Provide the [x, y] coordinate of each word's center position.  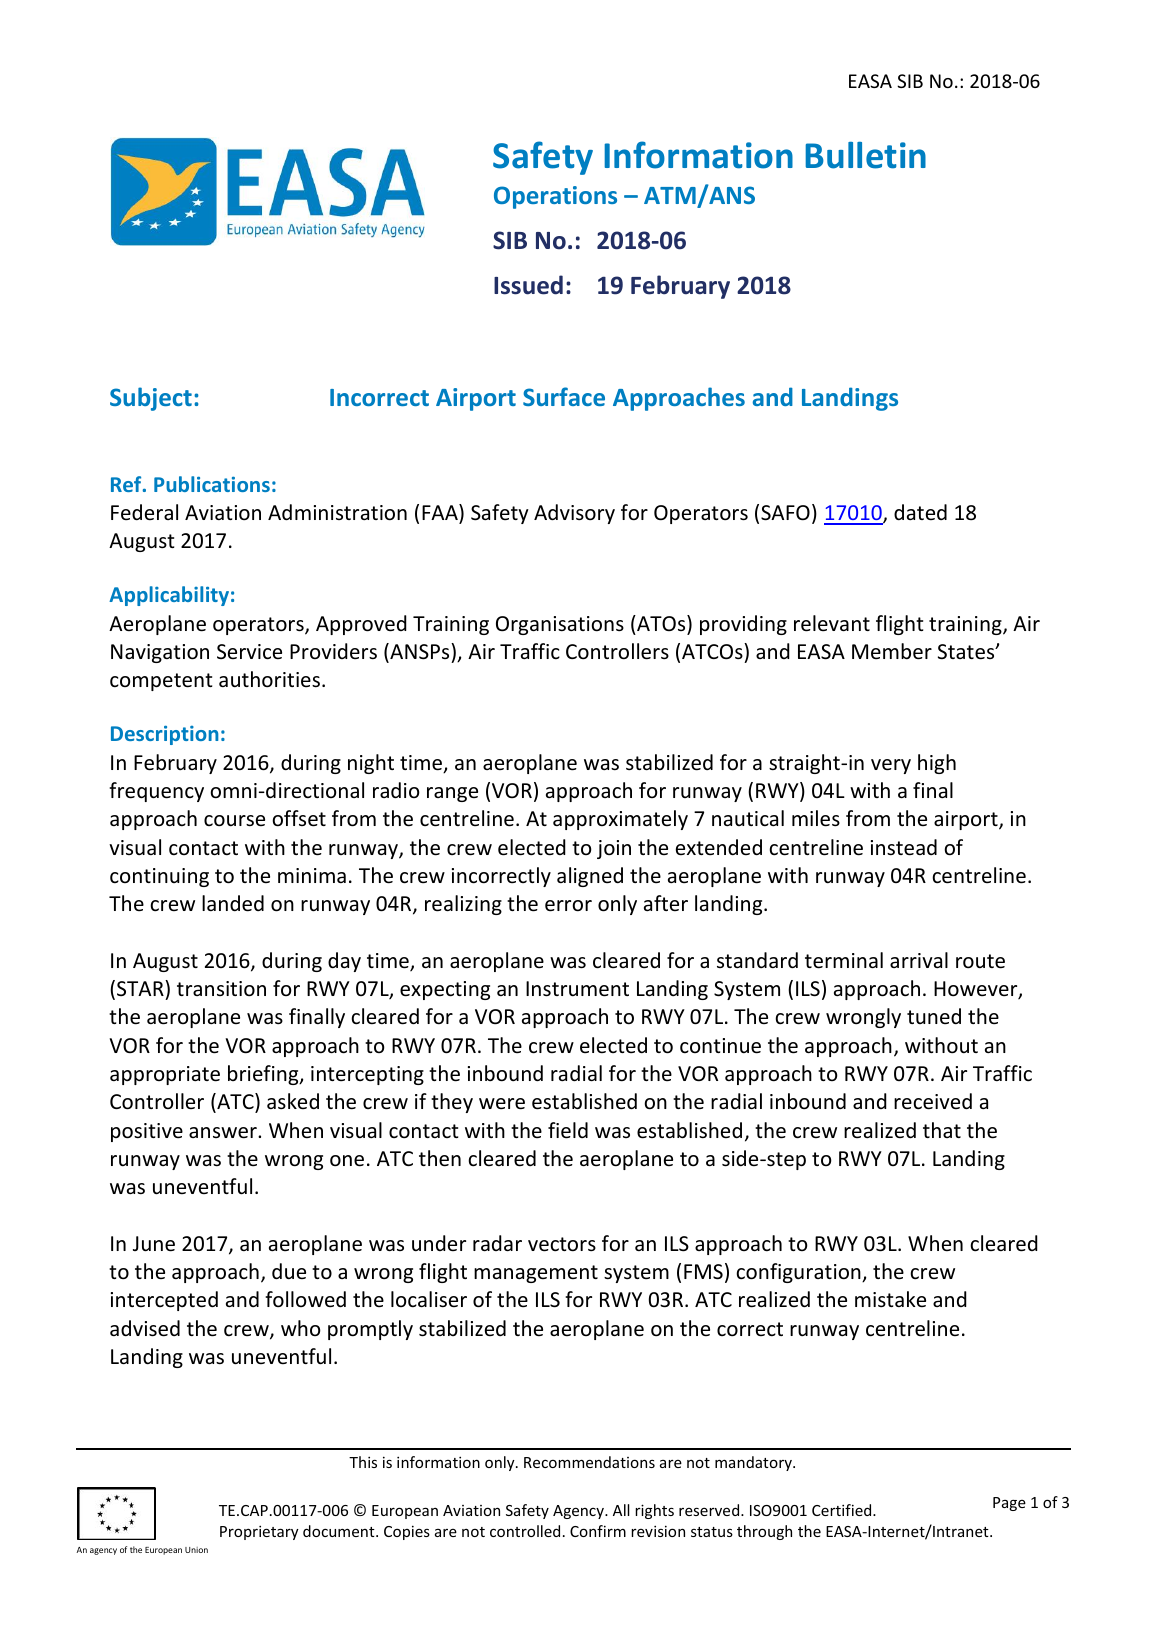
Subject [151, 399]
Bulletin [865, 155]
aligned [590, 877]
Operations [555, 197]
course [234, 821]
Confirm [598, 1531]
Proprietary [259, 1532]
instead [904, 847]
